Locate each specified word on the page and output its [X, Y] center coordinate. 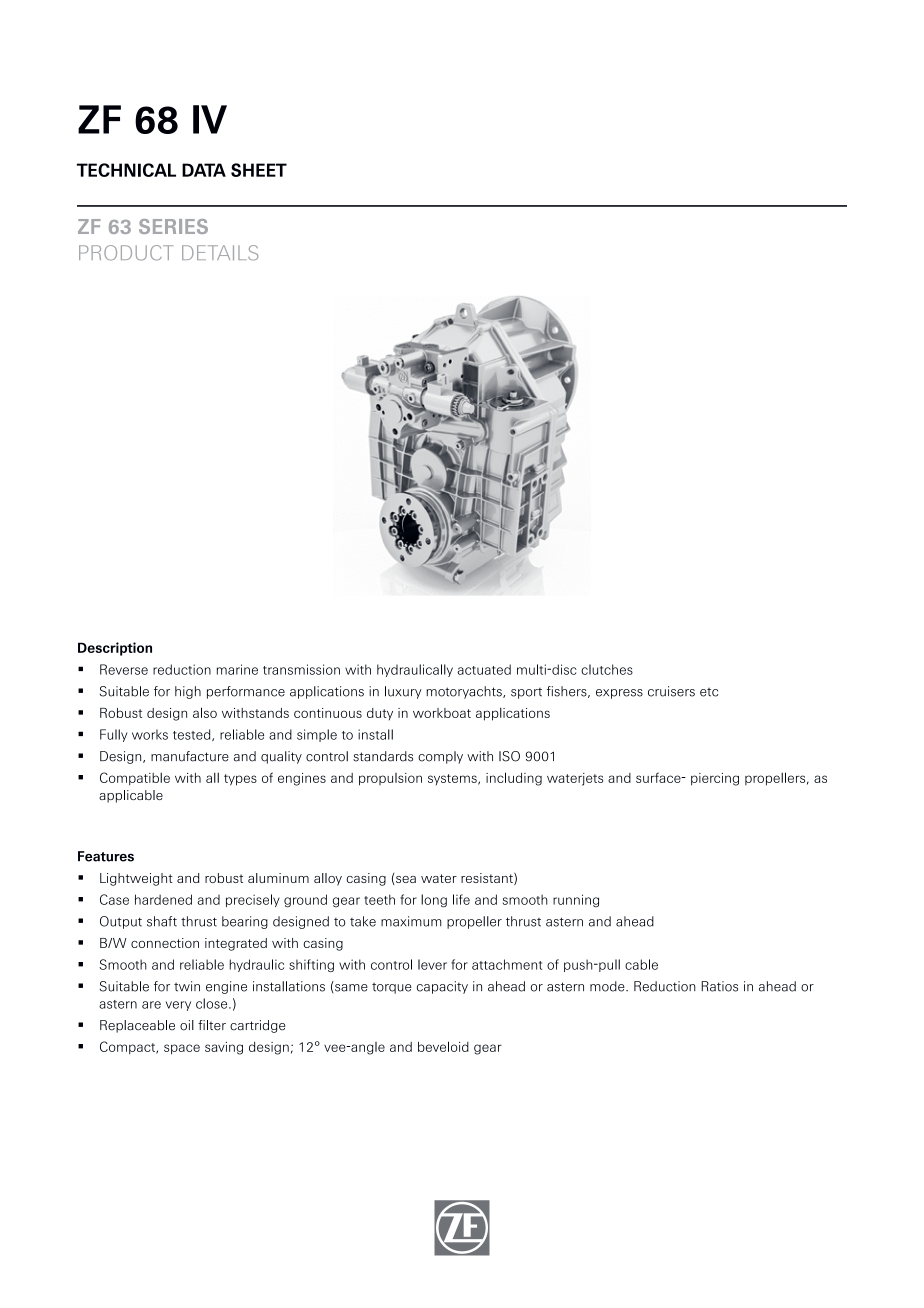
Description [115, 649]
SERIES [173, 226]
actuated [484, 669]
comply [440, 757]
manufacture [190, 756]
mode [608, 986]
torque [392, 988]
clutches [607, 669]
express [619, 694]
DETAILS [220, 253]
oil [187, 1025]
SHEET [259, 170]
